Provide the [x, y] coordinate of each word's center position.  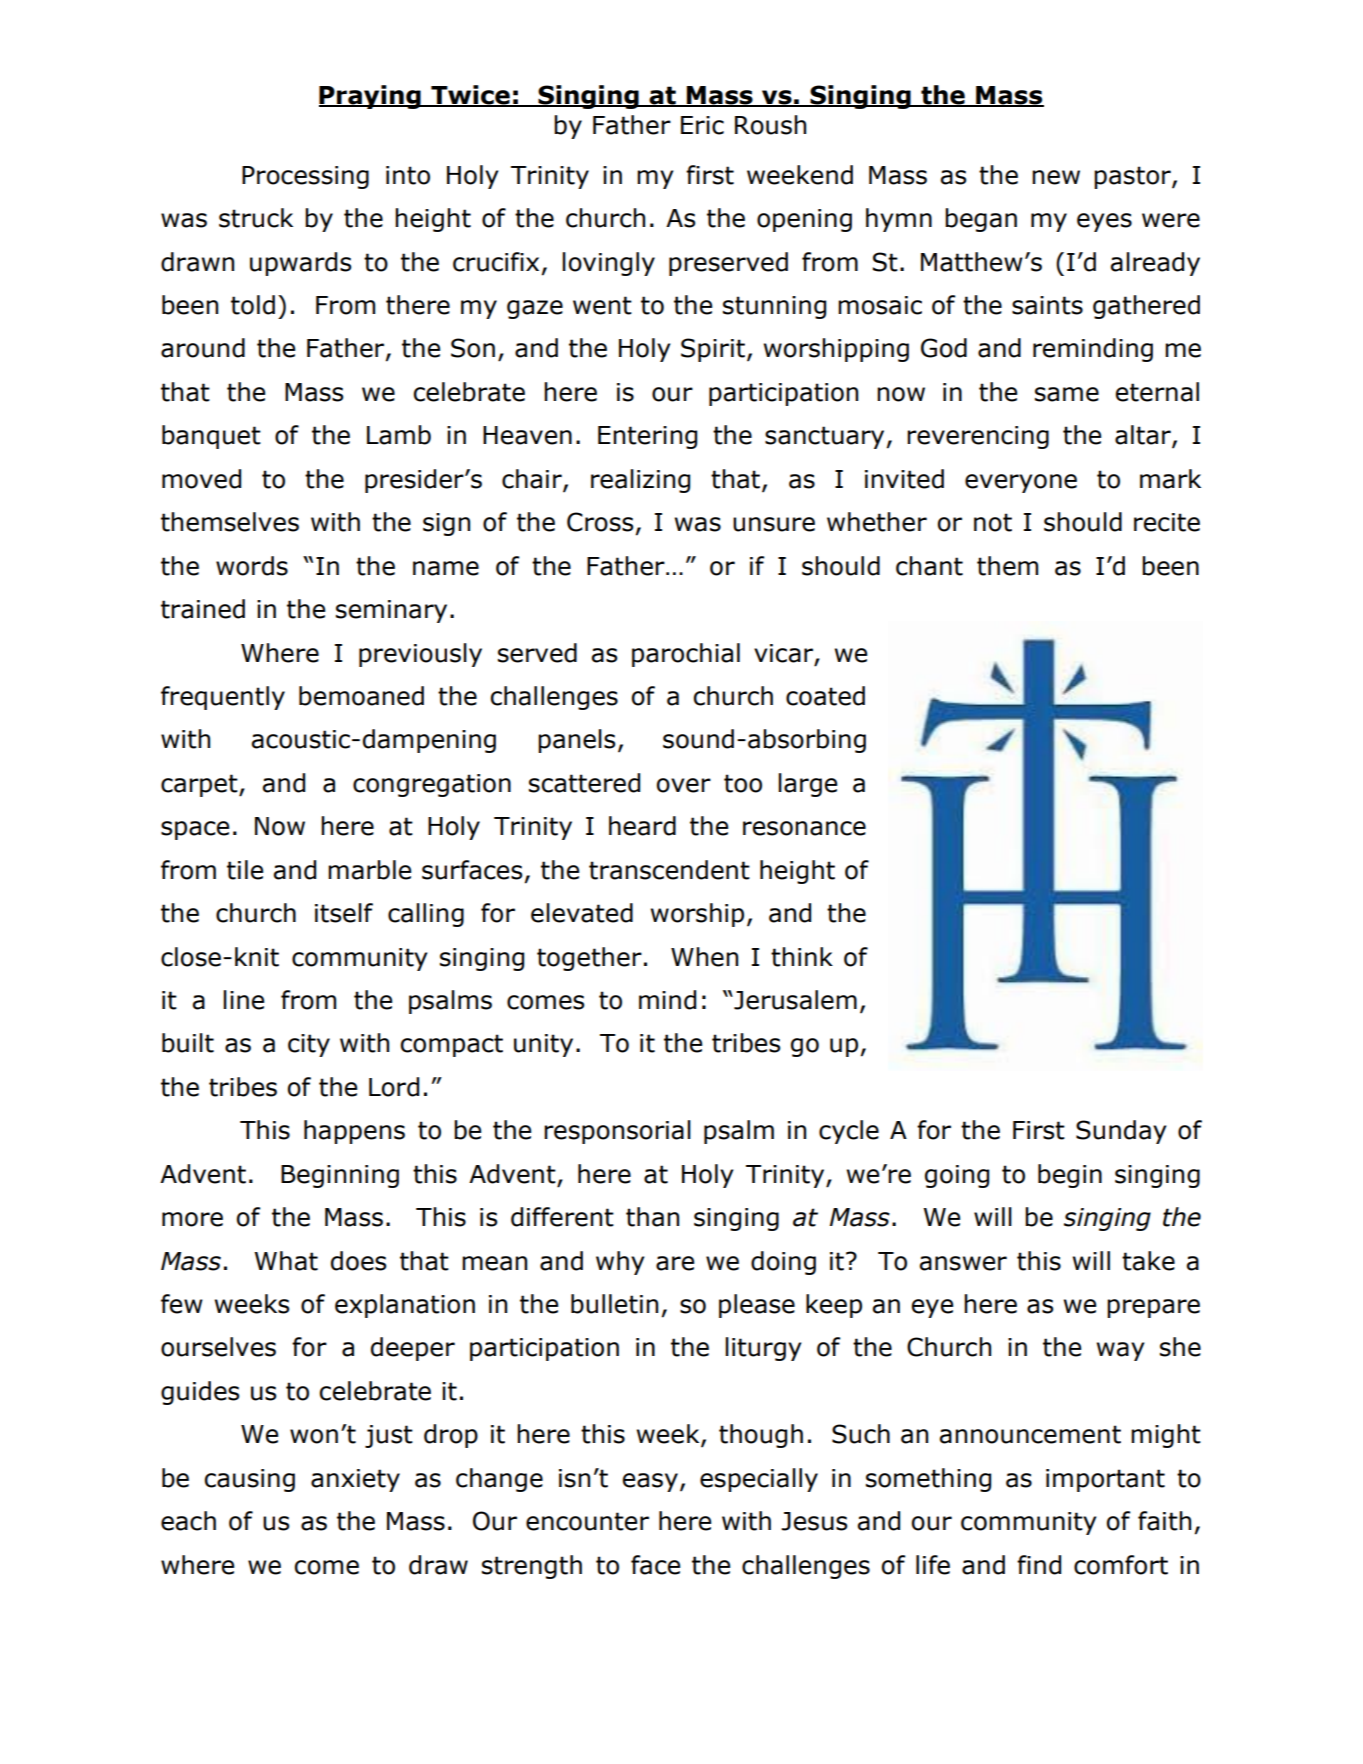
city [309, 1045]
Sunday [1121, 1132]
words [252, 566]
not [993, 522]
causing [250, 1480]
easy [650, 1482]
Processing [305, 177]
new [1056, 177]
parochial [686, 655]
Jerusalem [794, 1000]
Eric [702, 125]
